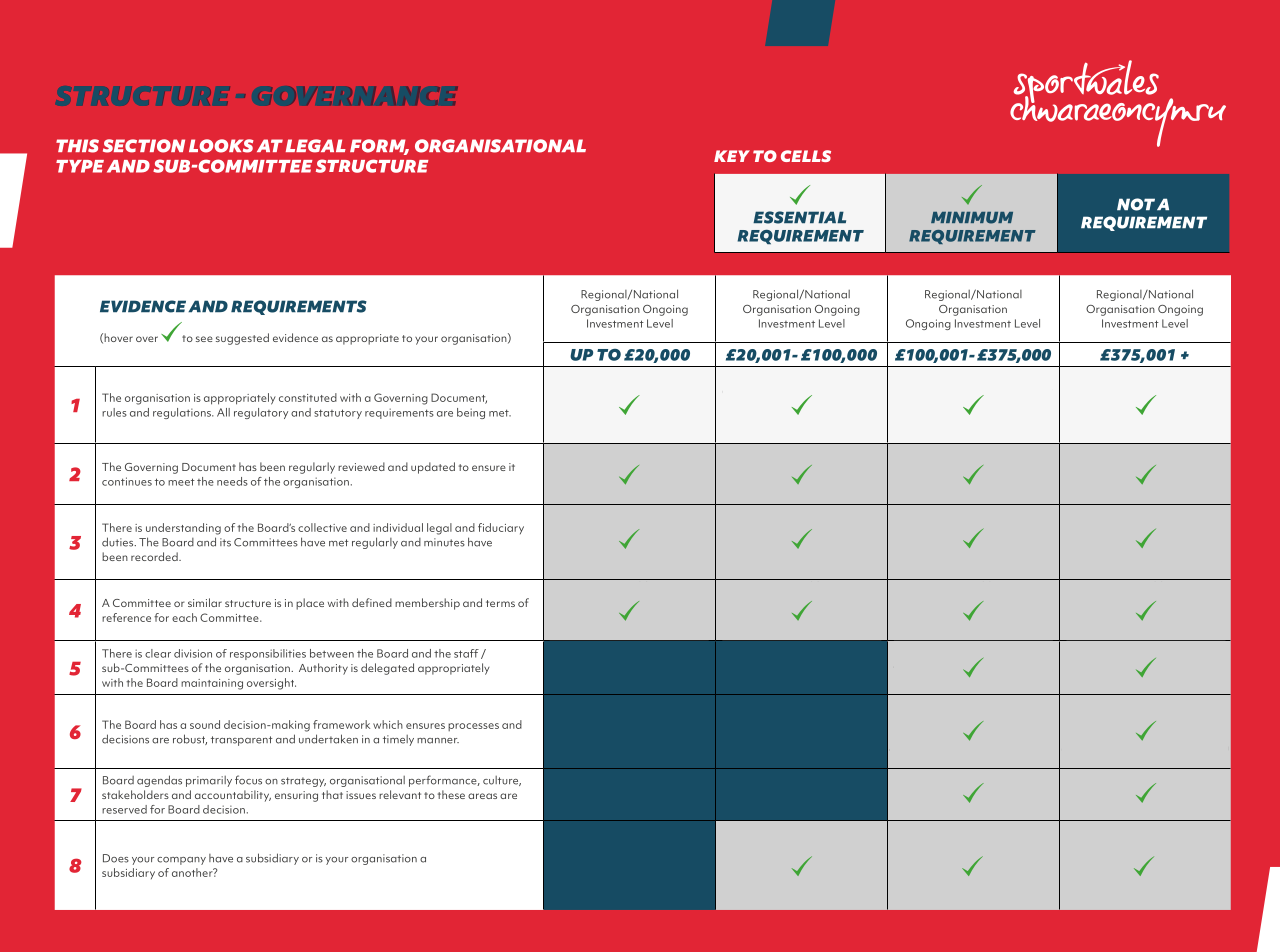 This page has height=952, width=1280. I want to click on LOOKS, so click(221, 146).
